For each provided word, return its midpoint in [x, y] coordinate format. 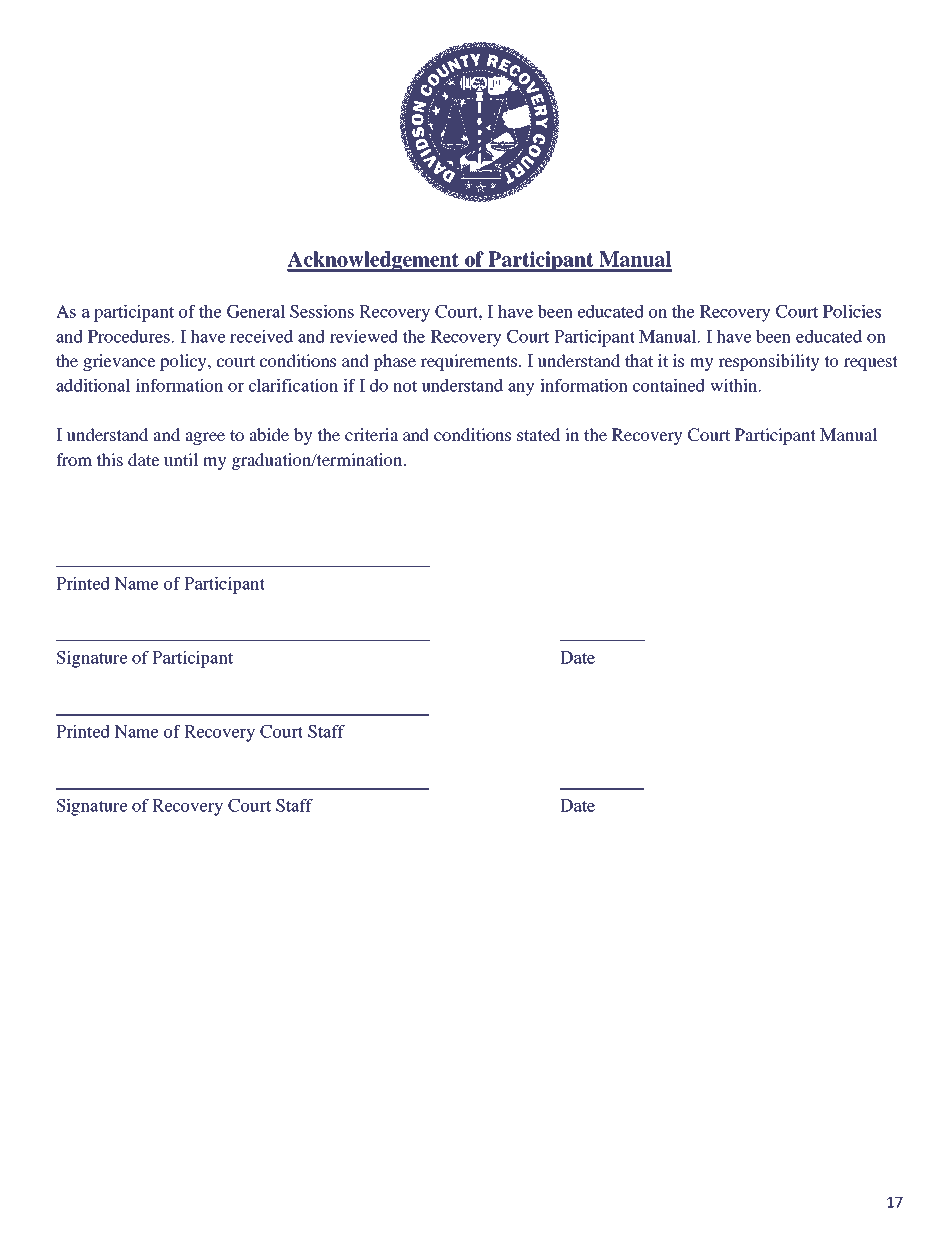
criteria [372, 434]
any [521, 389]
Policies [852, 311]
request [871, 363]
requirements [470, 362]
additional [93, 385]
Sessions [322, 311]
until [181, 459]
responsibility [769, 362]
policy [184, 362]
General [256, 311]
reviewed [364, 336]
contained [669, 385]
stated [538, 434]
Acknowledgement [374, 261]
